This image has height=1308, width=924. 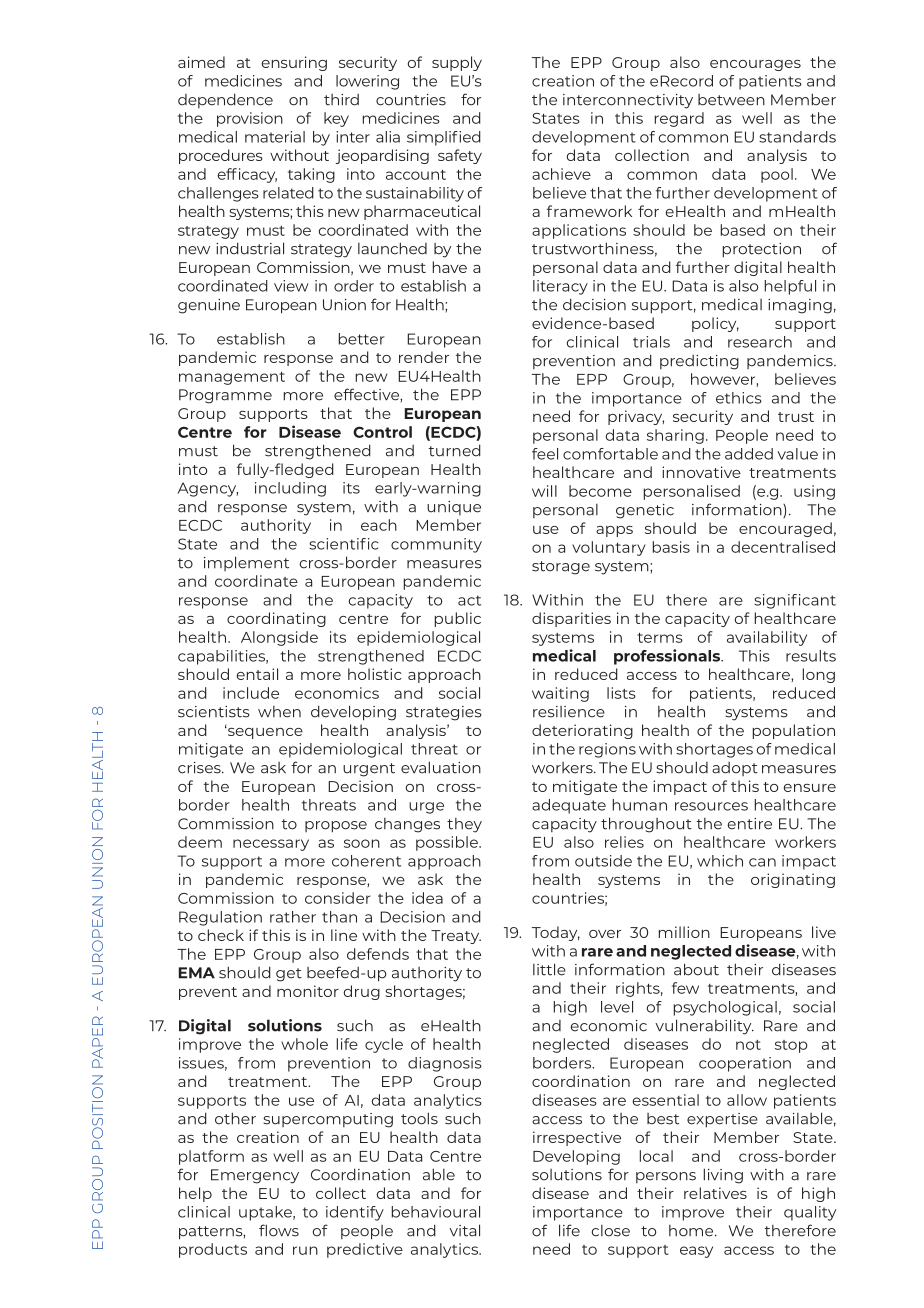 What do you see at coordinates (457, 63) in the image?
I see `supply` at bounding box center [457, 63].
